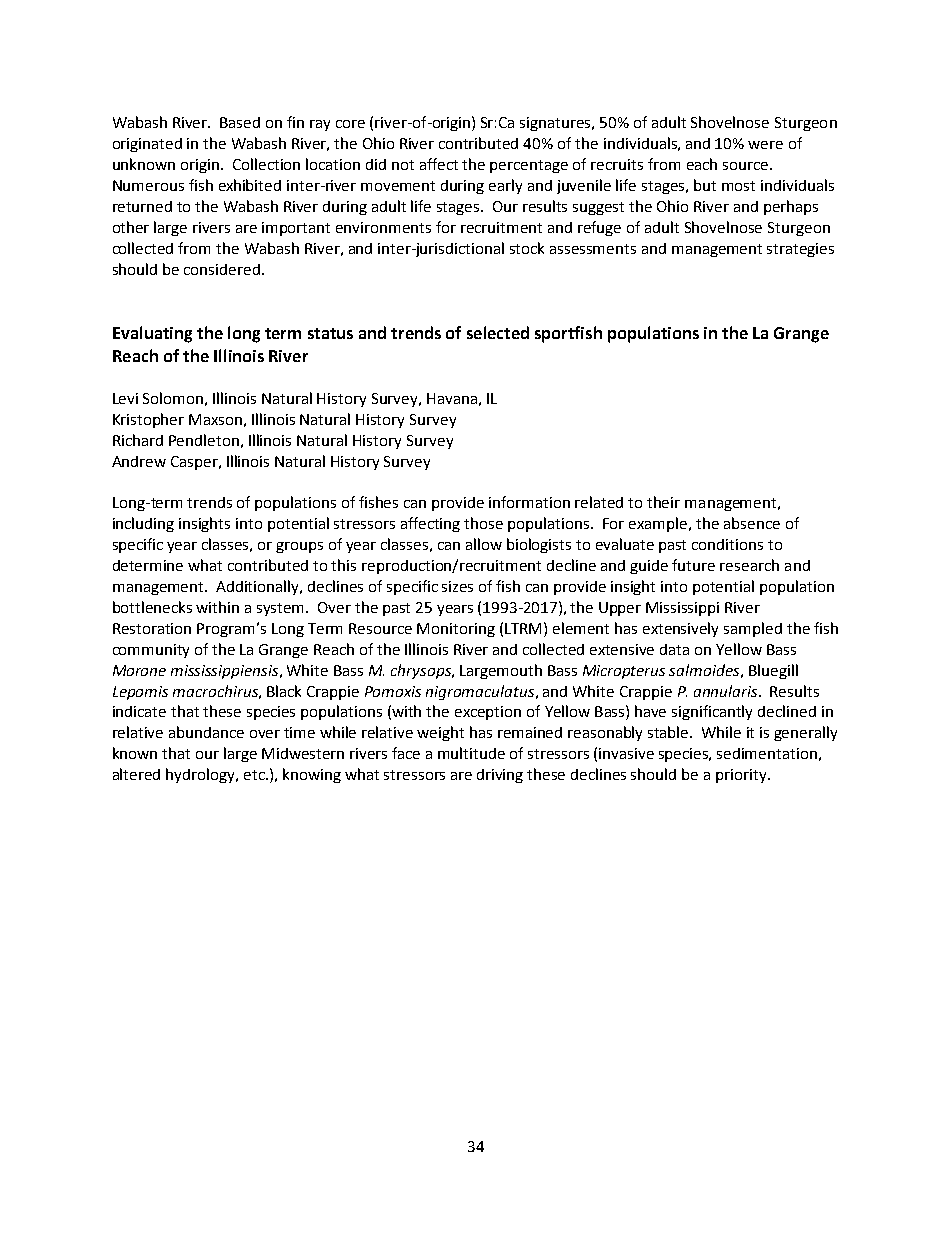 The height and width of the screenshot is (1233, 952). Describe the element at coordinates (663, 502) in the screenshot. I see `their` at that location.
